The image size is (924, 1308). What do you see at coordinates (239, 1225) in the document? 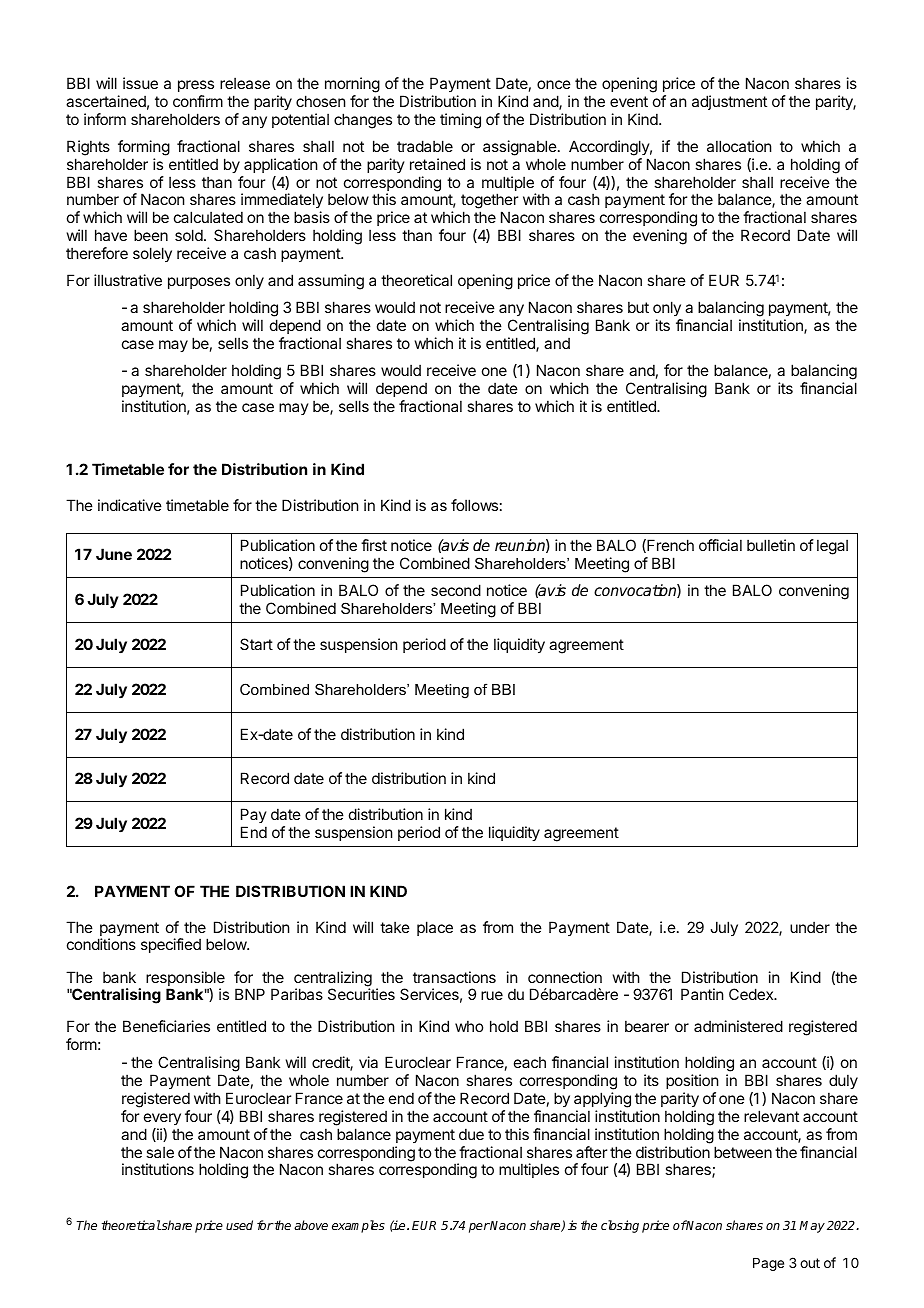
I see `used` at bounding box center [239, 1225].
